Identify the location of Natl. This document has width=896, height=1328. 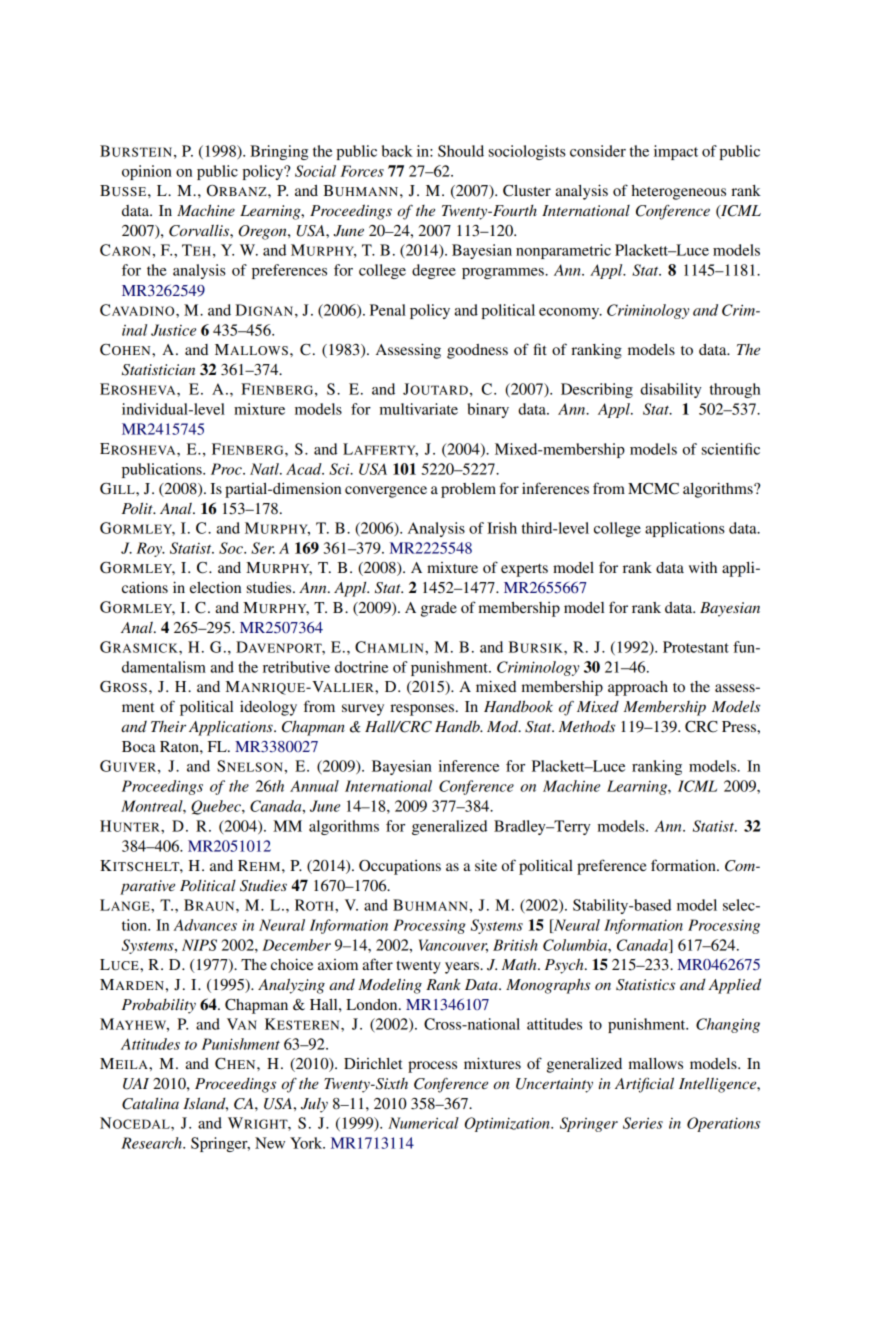
(265, 469).
